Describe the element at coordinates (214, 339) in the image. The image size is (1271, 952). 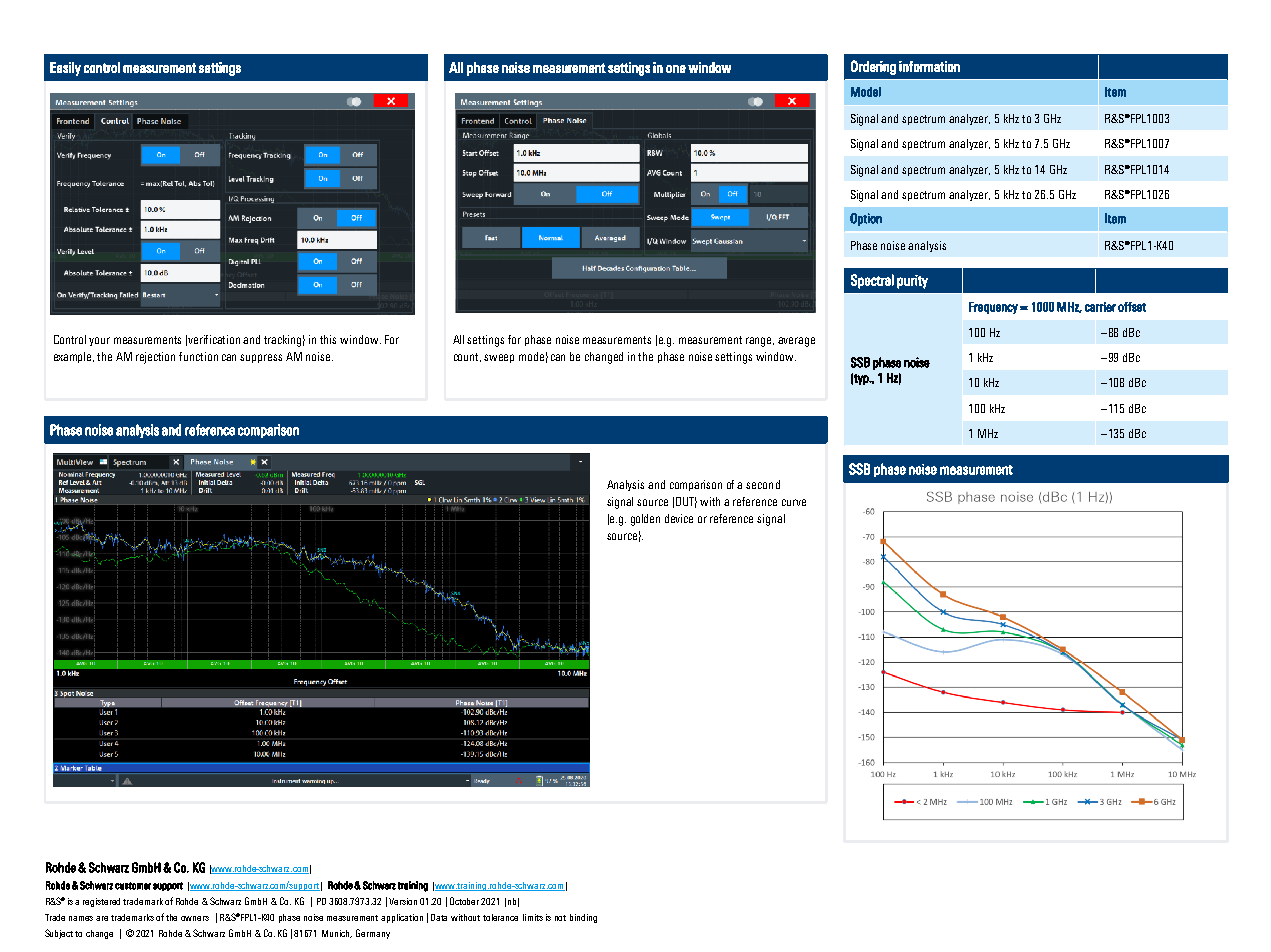
I see `verification` at that location.
